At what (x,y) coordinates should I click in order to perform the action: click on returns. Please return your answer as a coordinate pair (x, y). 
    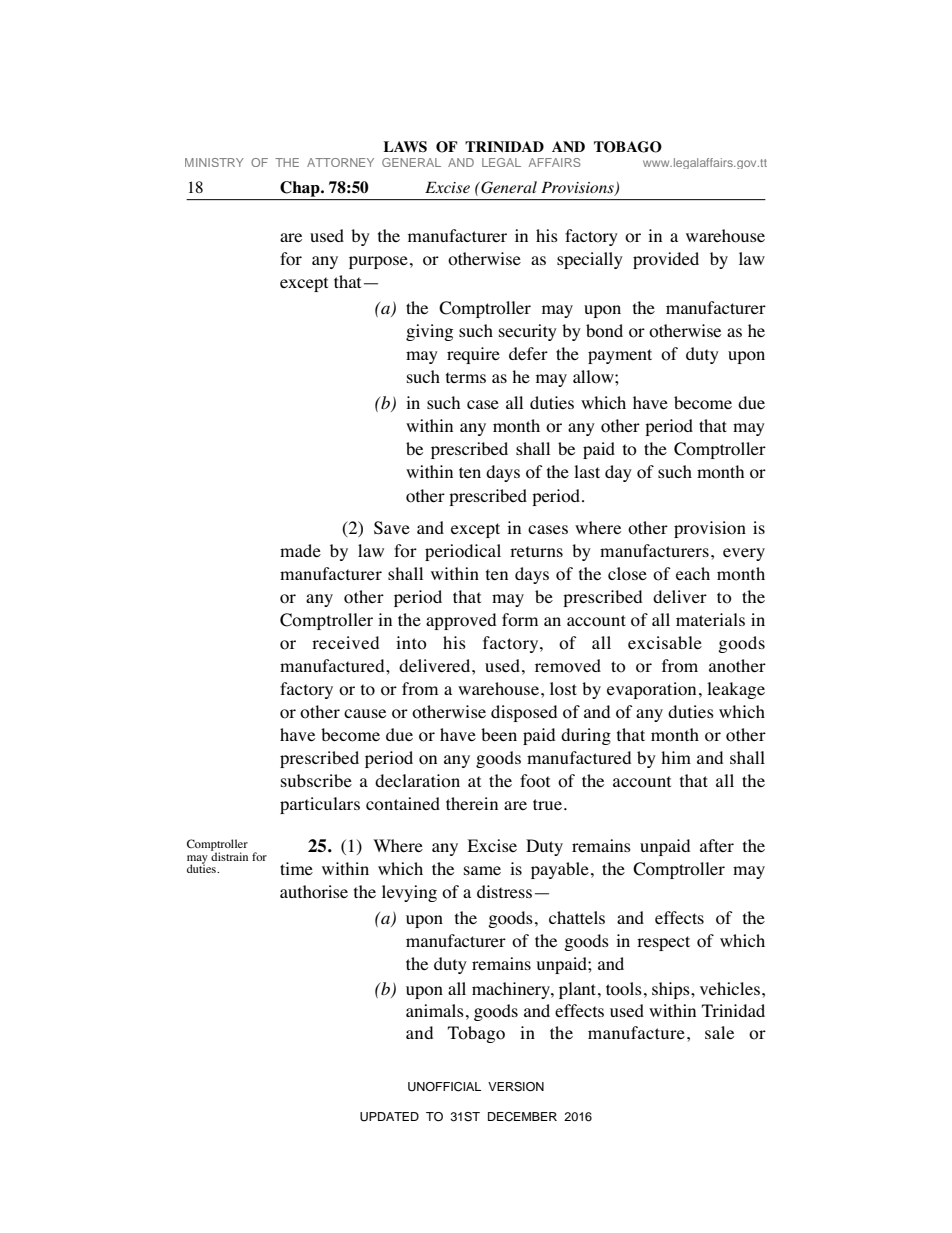
    Looking at the image, I should click on (536, 552).
